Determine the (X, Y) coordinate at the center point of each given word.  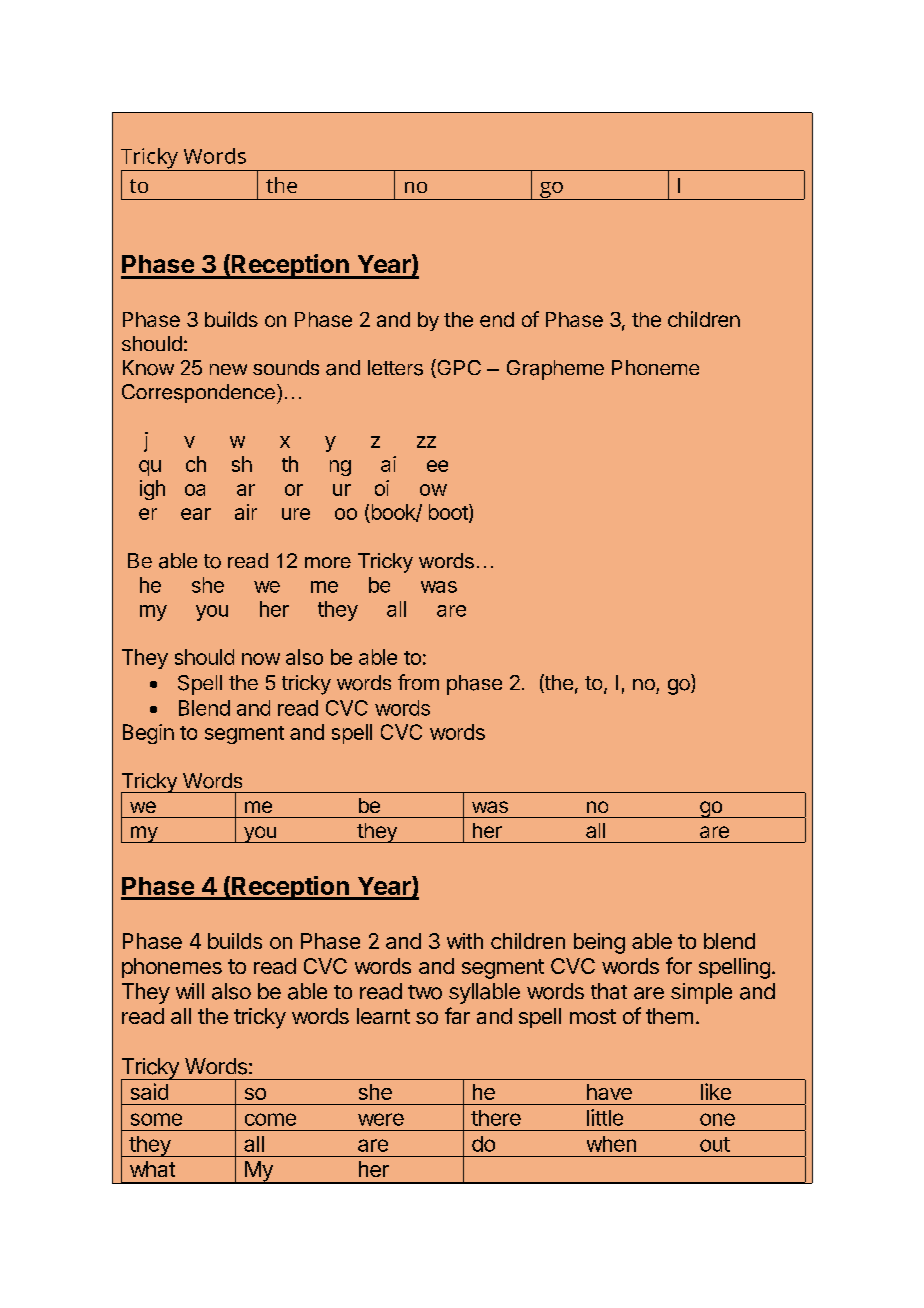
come (270, 1119)
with (465, 941)
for (679, 965)
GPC (458, 368)
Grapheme (555, 370)
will (190, 991)
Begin (148, 734)
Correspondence (198, 393)
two (425, 992)
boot (449, 513)
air (246, 512)
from (418, 682)
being (599, 943)
